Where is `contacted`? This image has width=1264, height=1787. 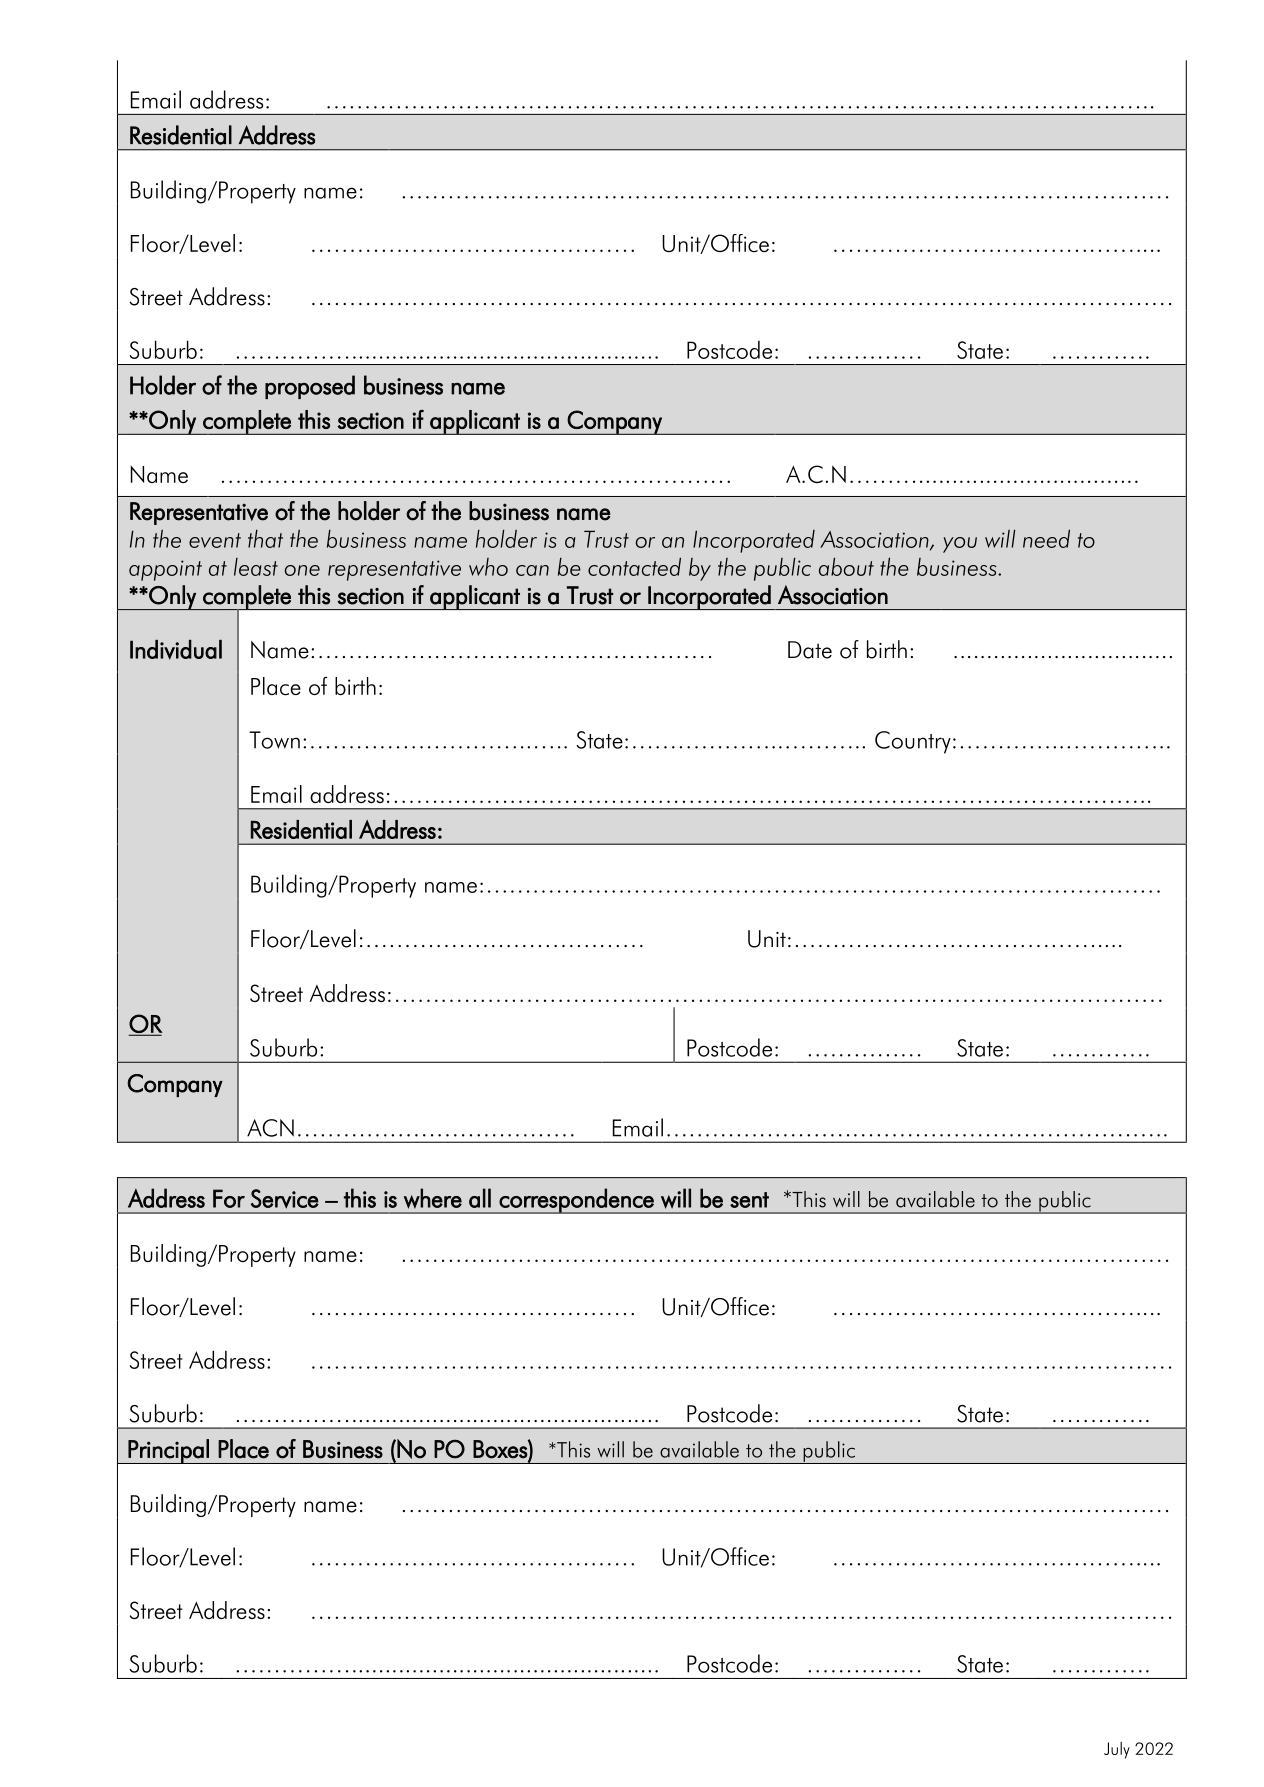
contacted is located at coordinates (634, 566).
